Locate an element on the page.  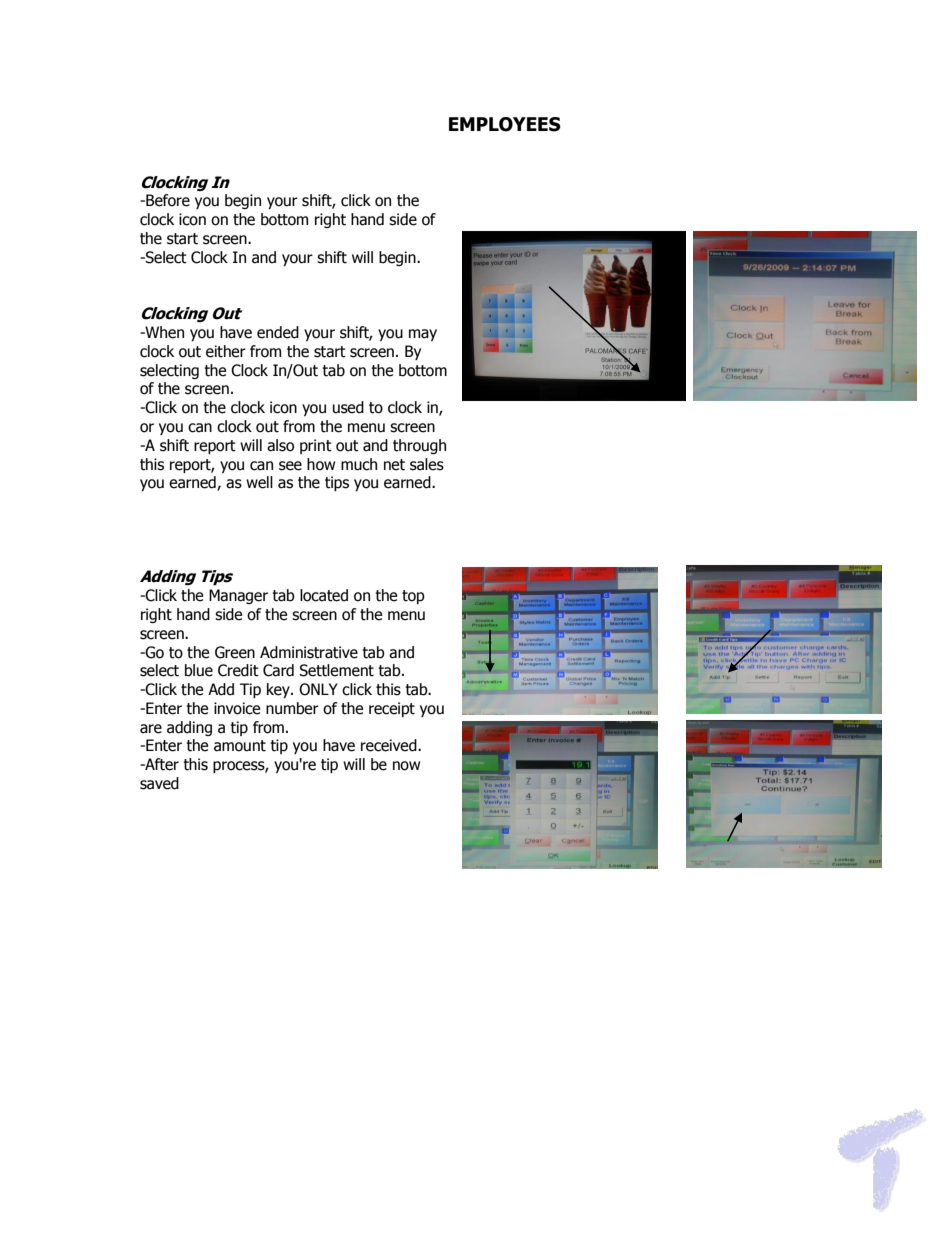
Before is located at coordinates (167, 200).
